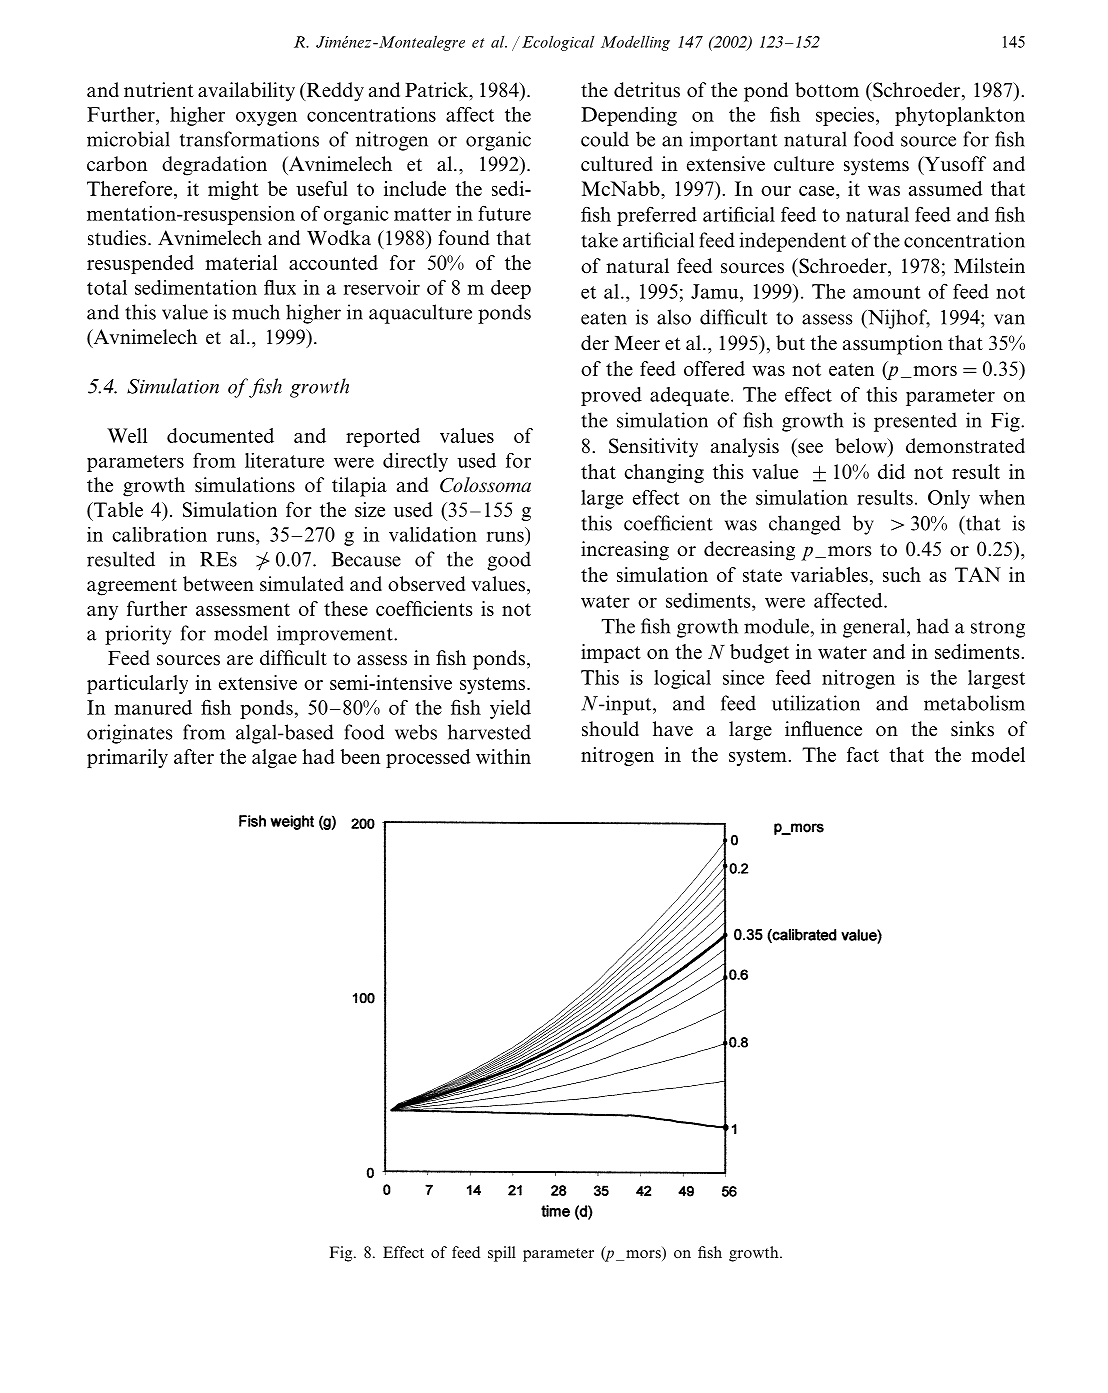  Describe the element at coordinates (611, 653) in the screenshot. I see `impact` at that location.
